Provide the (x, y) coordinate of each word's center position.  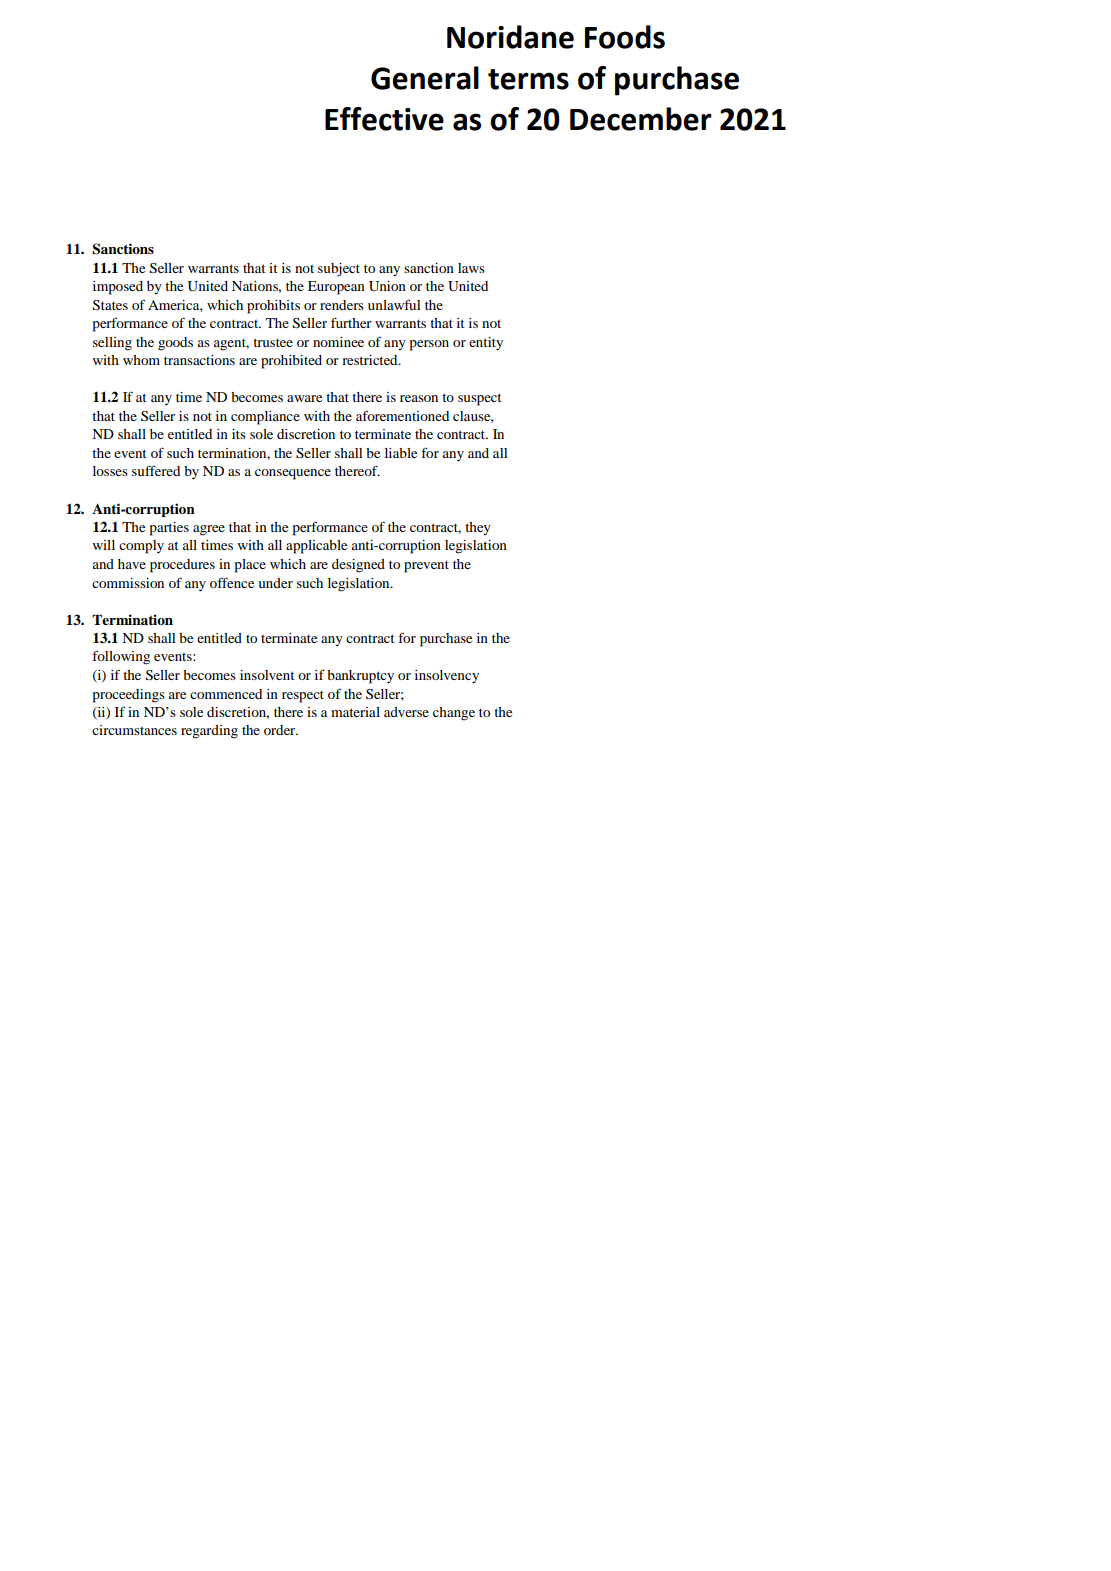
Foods (625, 37)
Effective (384, 119)
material (355, 712)
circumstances (134, 730)
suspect (480, 399)
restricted (371, 360)
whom (141, 360)
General (425, 78)
